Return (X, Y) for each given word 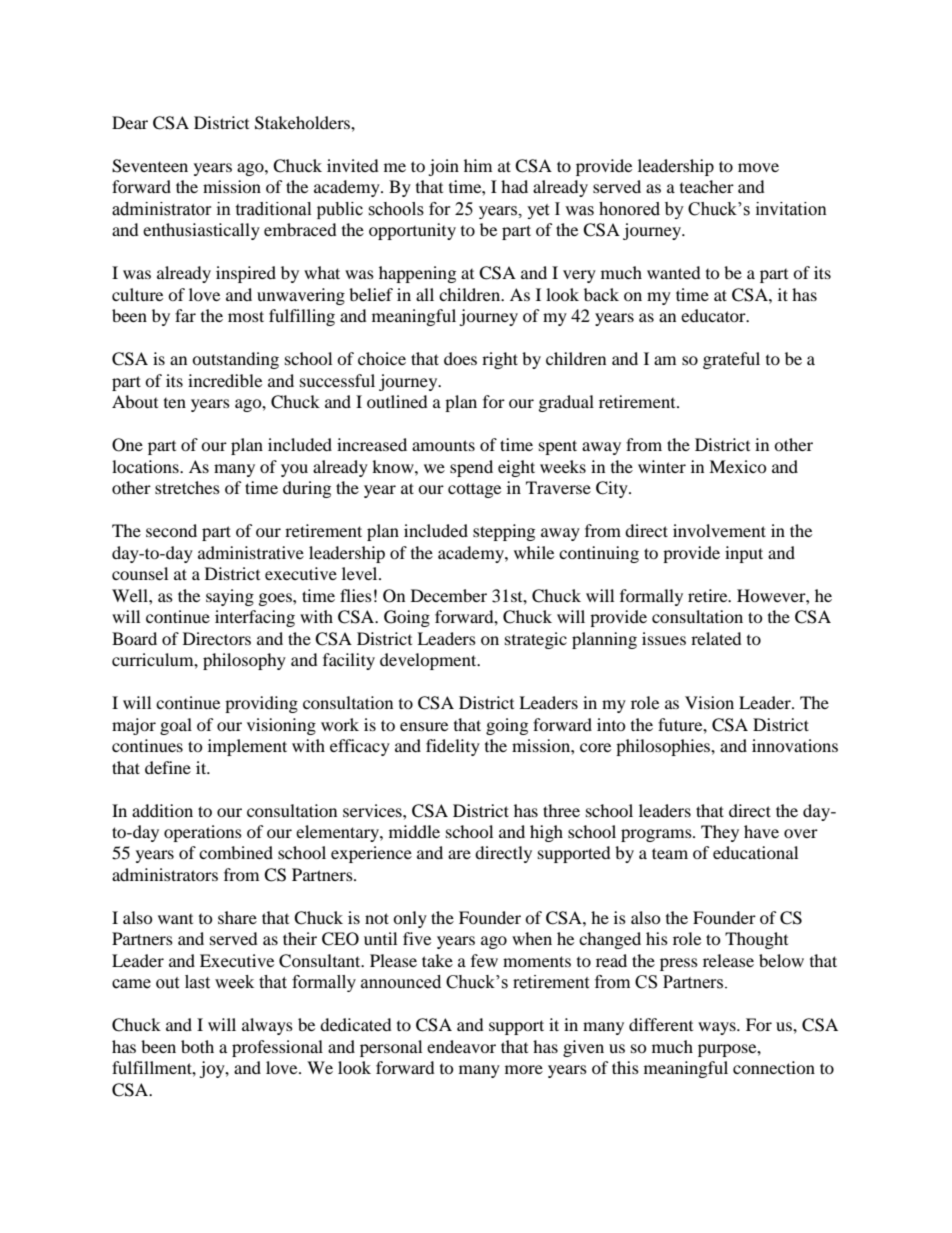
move (758, 167)
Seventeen (150, 166)
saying (230, 597)
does (460, 358)
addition (162, 810)
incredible (225, 380)
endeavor (461, 1046)
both (197, 1046)
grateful (731, 360)
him (478, 165)
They (720, 833)
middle (414, 831)
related (716, 638)
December (449, 595)
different (661, 1024)
